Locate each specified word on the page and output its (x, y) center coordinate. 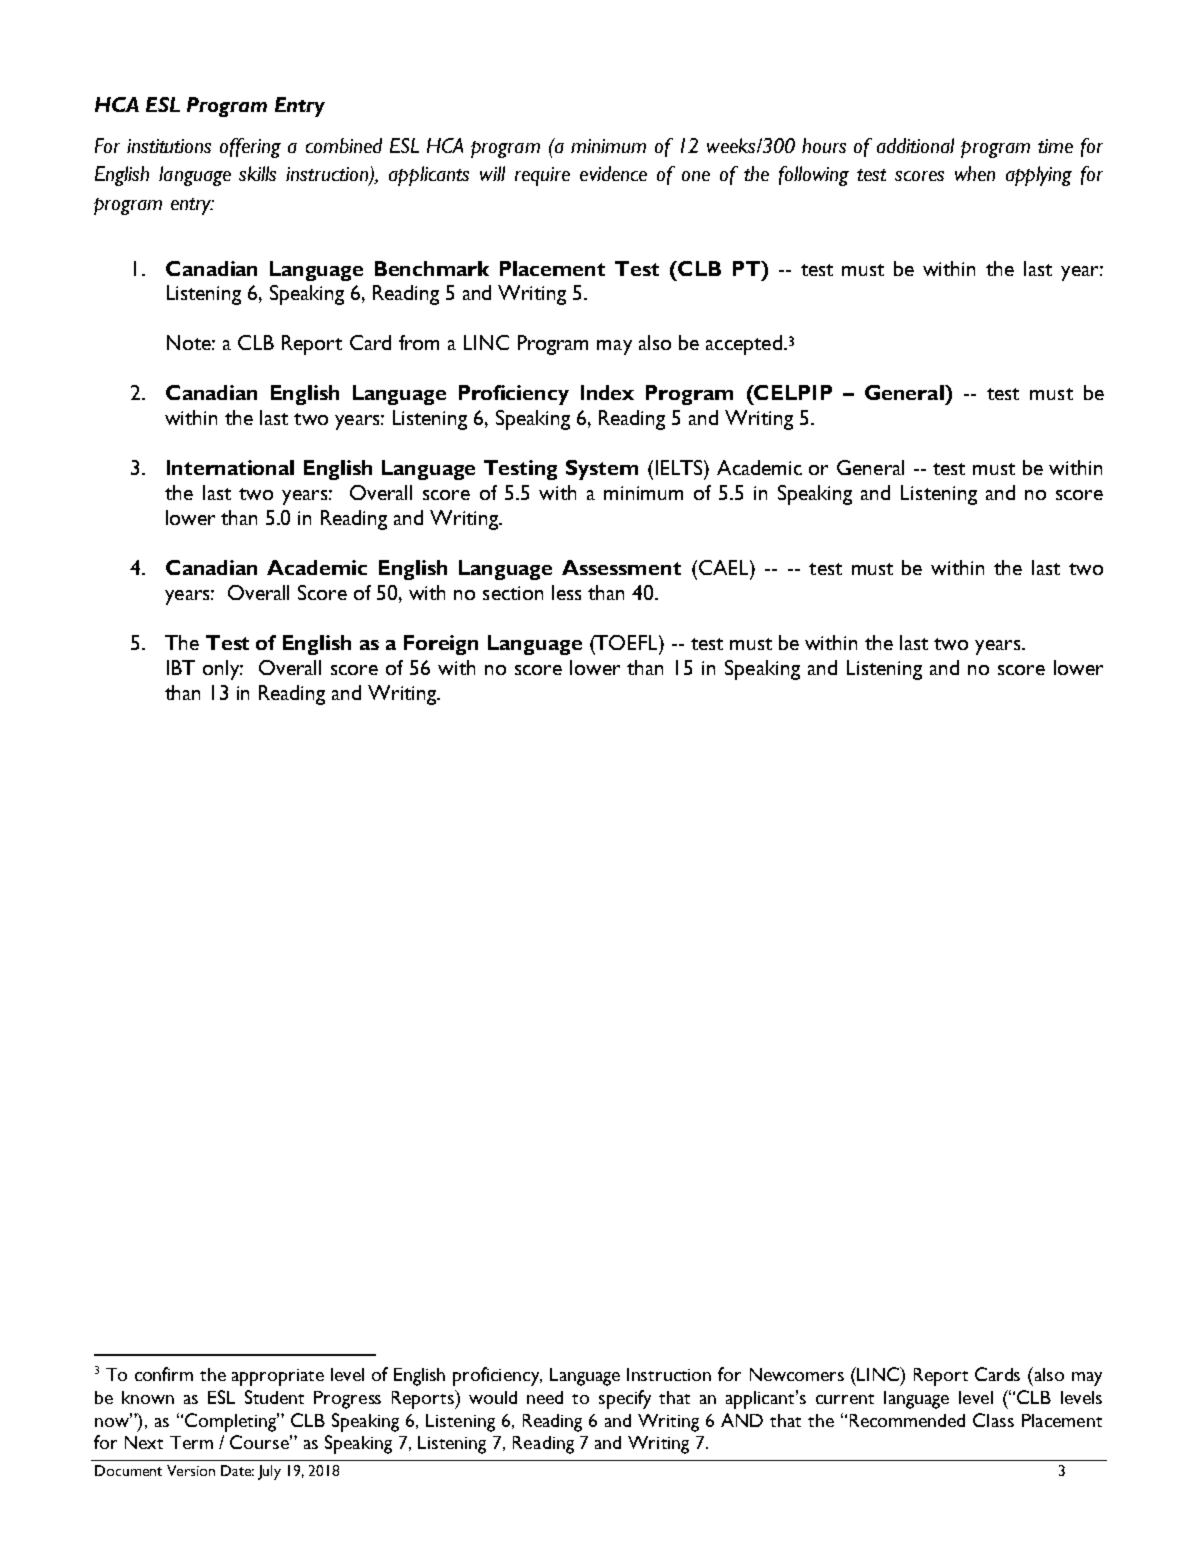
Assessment (621, 567)
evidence (613, 173)
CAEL (723, 567)
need (545, 1397)
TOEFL (627, 642)
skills (257, 173)
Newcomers (797, 1374)
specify (625, 1399)
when (975, 173)
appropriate (278, 1377)
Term (191, 1442)
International (230, 467)
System (602, 470)
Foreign (441, 645)
